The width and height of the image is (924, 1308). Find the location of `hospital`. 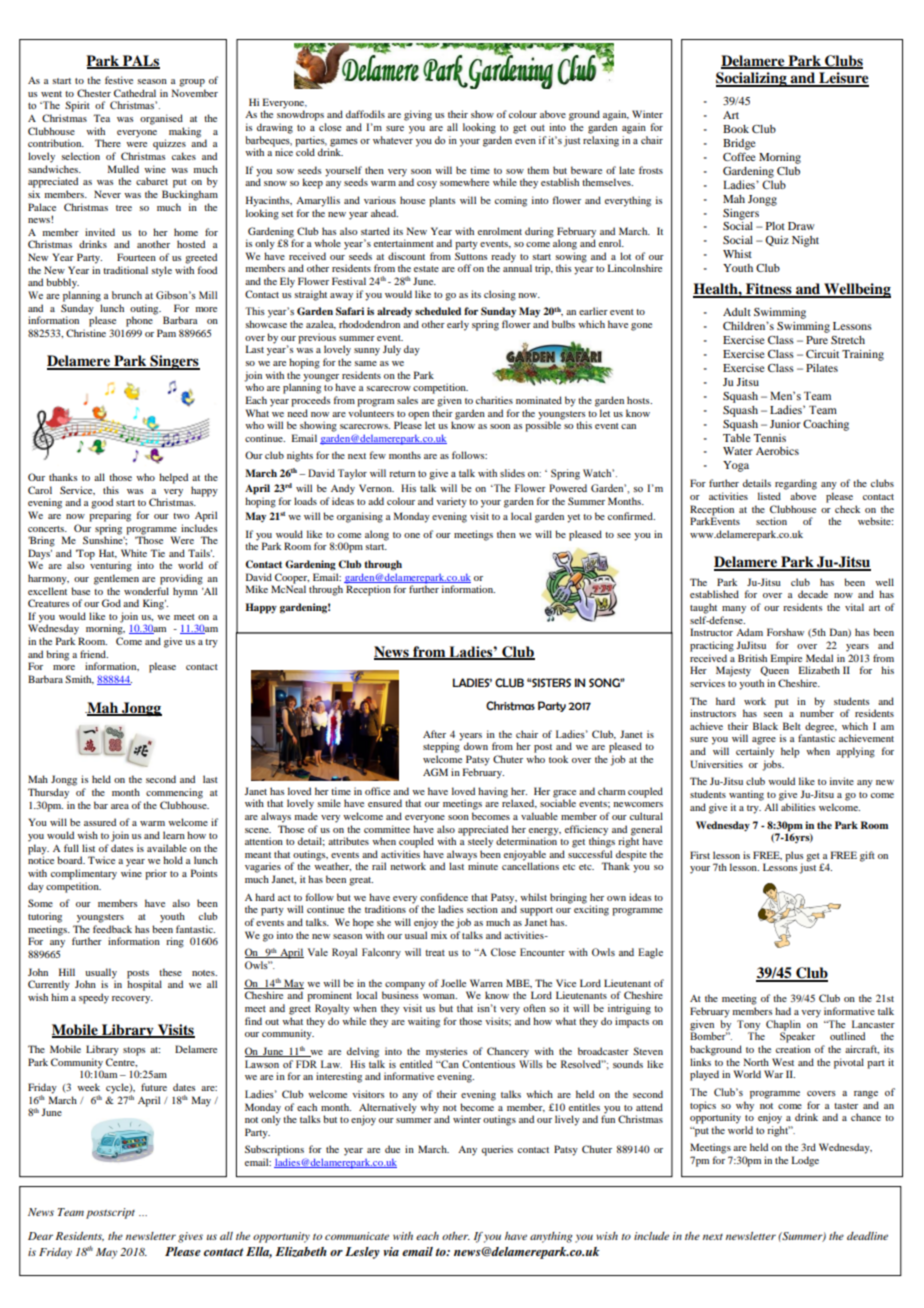

hospital is located at coordinates (144, 984).
